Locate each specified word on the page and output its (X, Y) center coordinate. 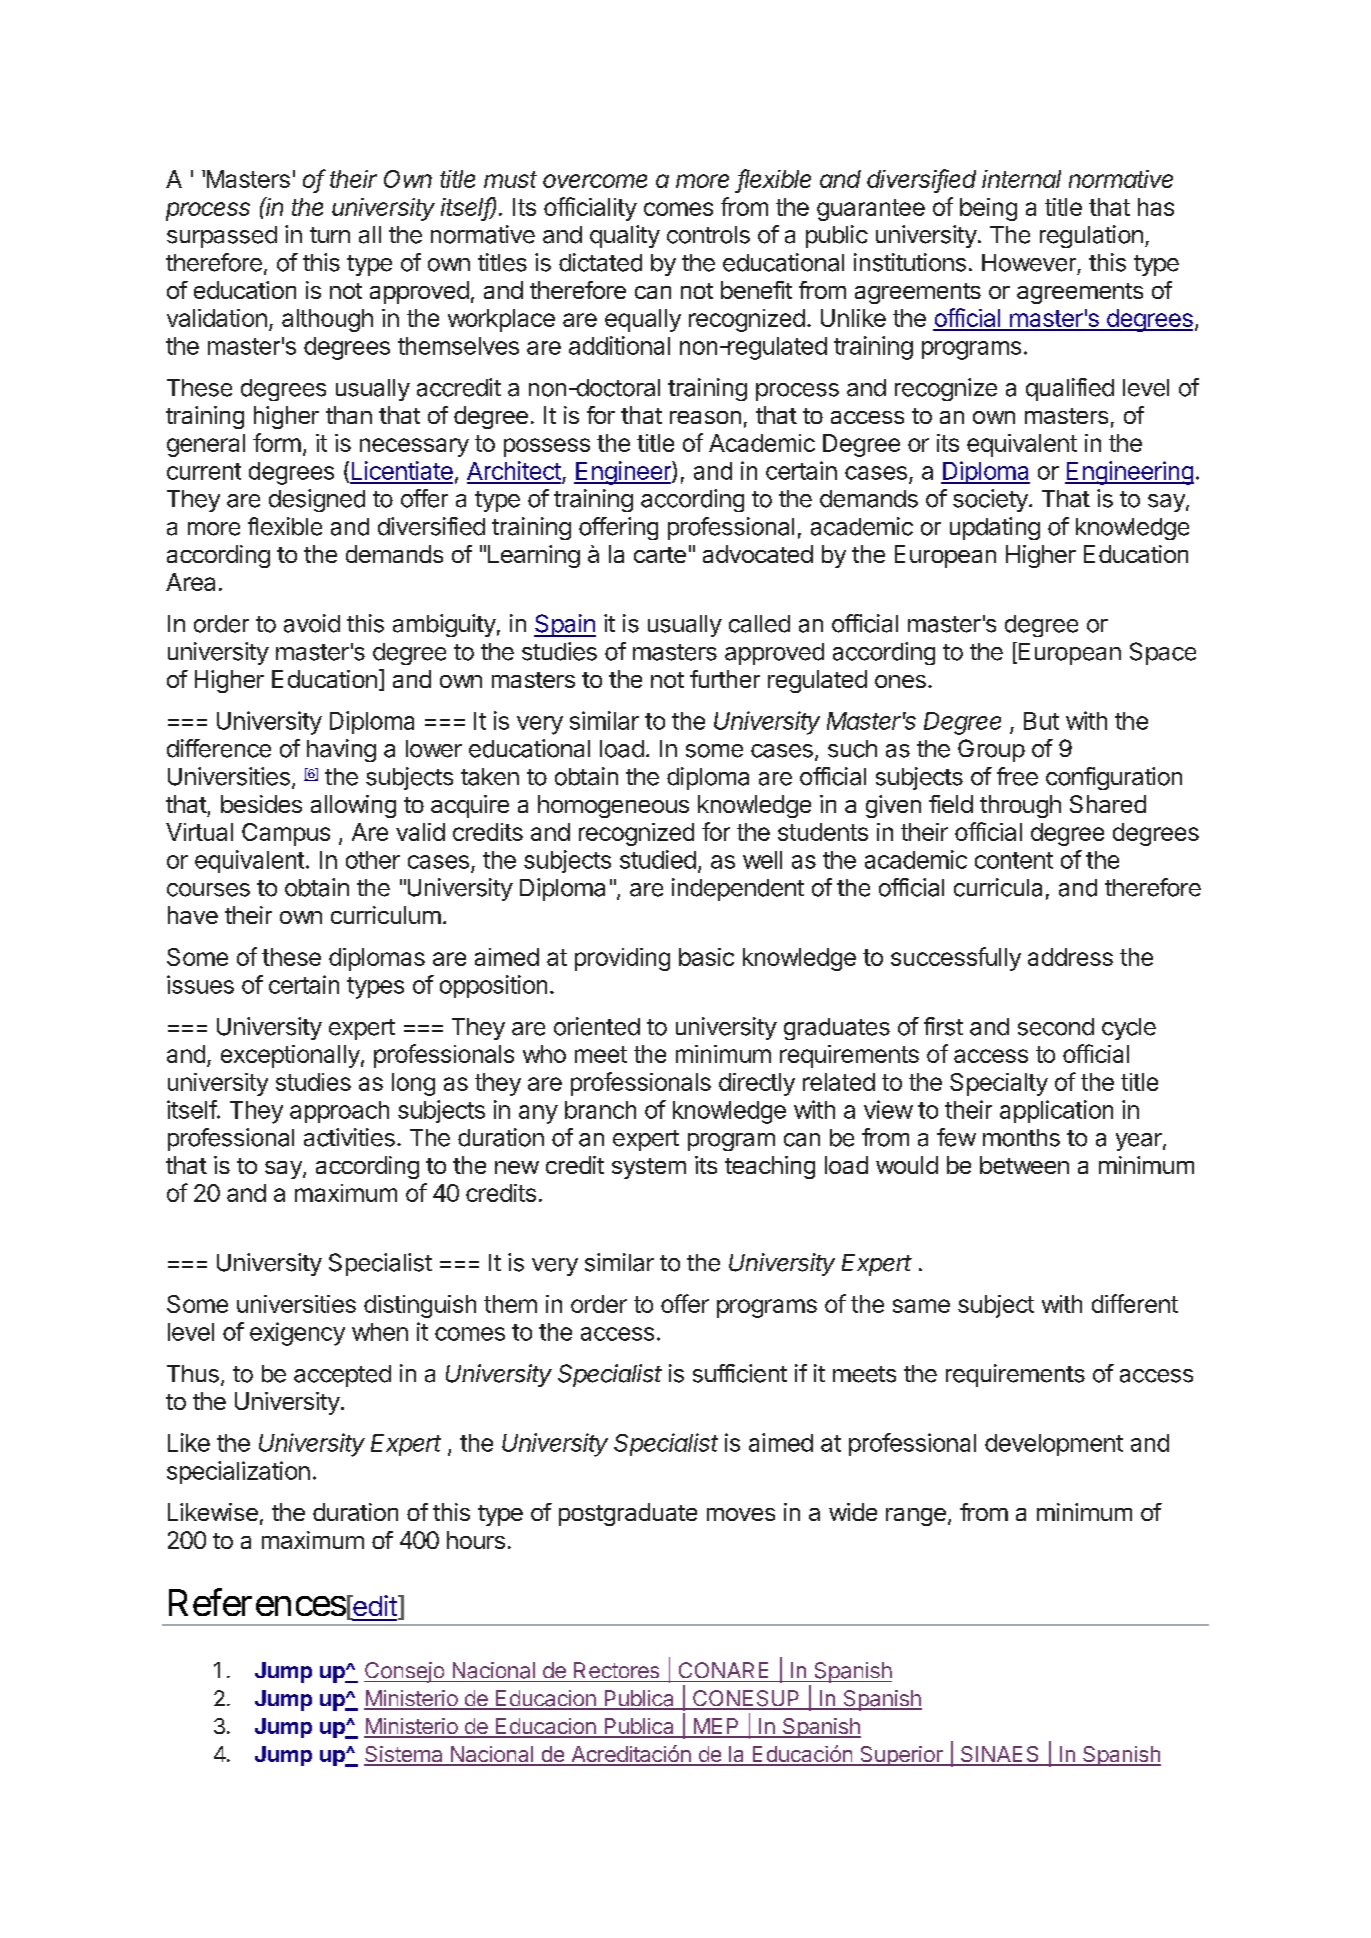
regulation (1091, 236)
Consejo (405, 1672)
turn (330, 235)
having (341, 750)
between (1024, 1165)
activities (349, 1137)
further (725, 679)
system (649, 1168)
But (1041, 721)
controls (708, 235)
